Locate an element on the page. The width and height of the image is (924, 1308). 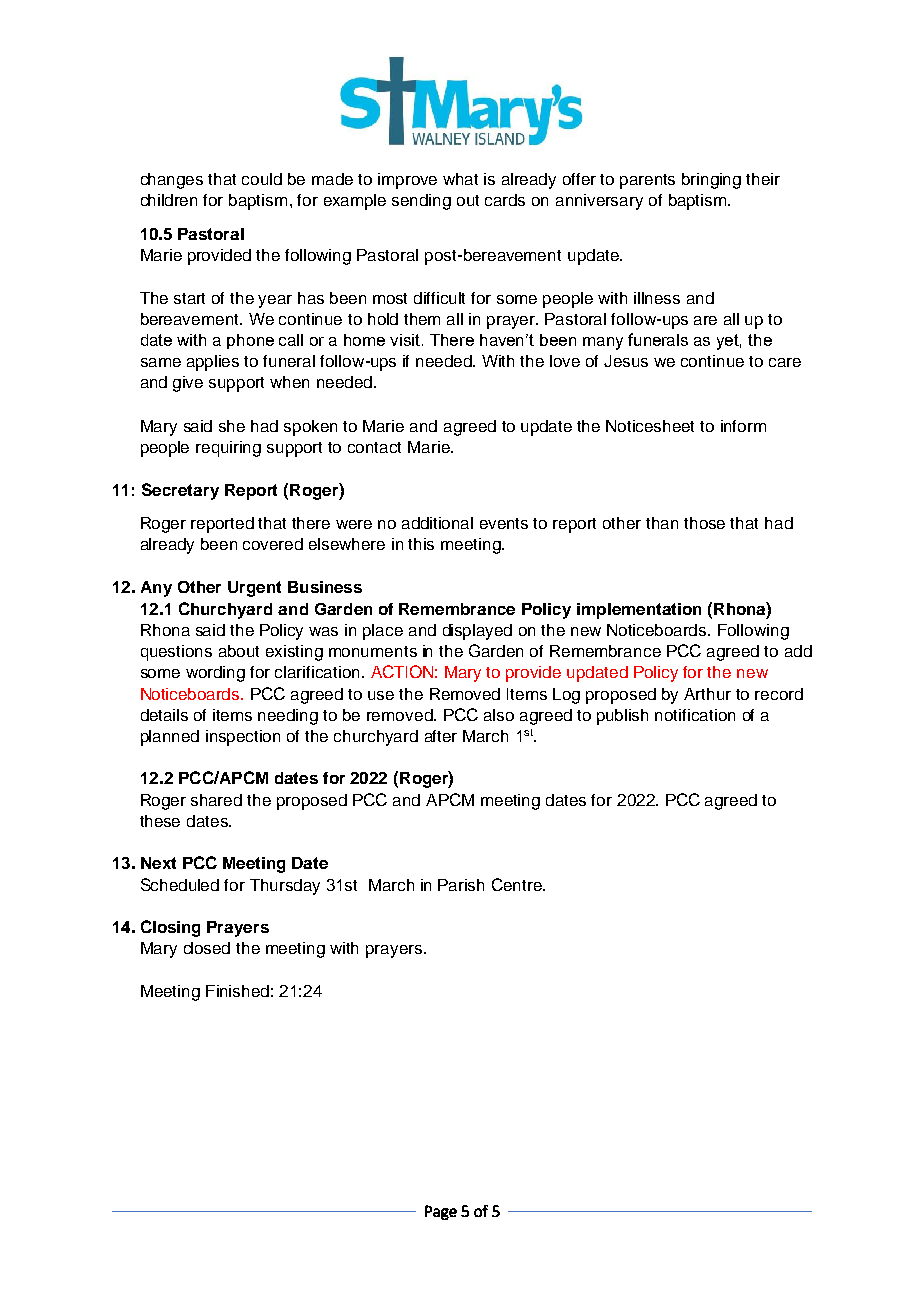
Page is located at coordinates (441, 1212).
